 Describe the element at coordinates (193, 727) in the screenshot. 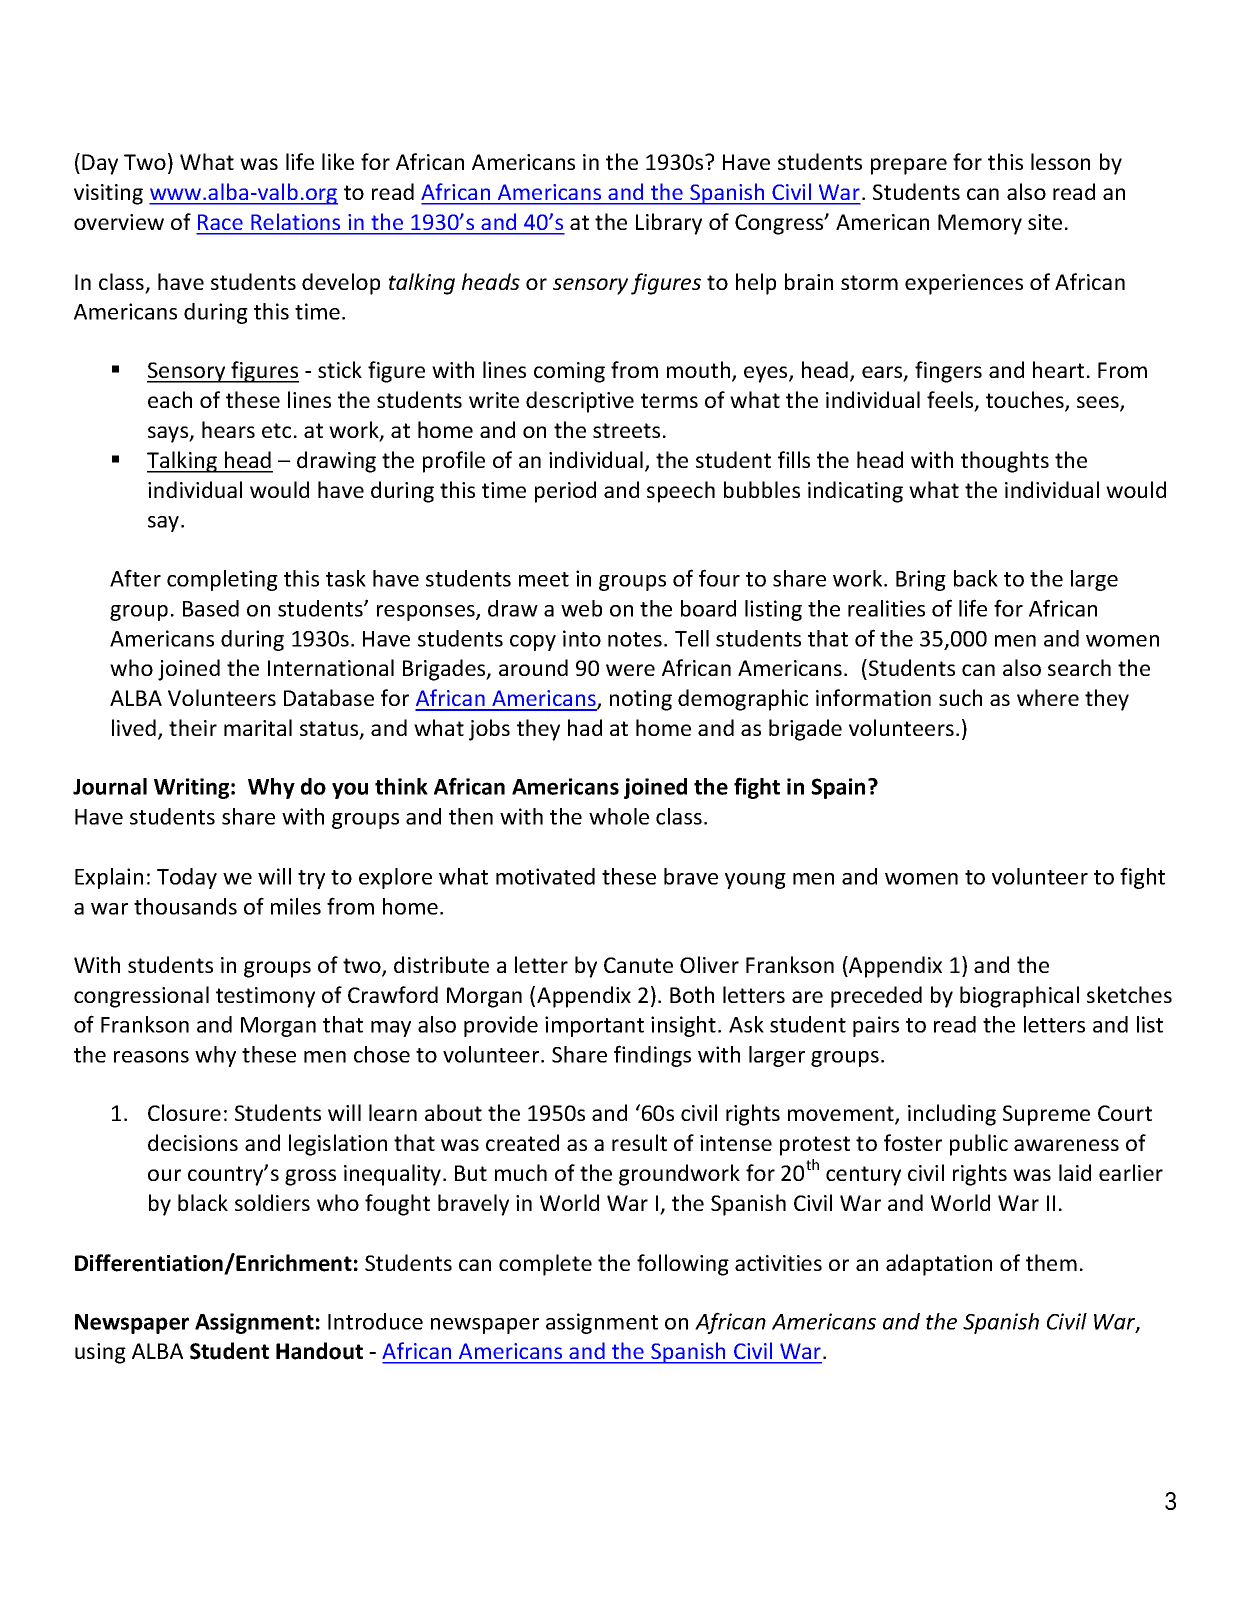

I see `their` at that location.
